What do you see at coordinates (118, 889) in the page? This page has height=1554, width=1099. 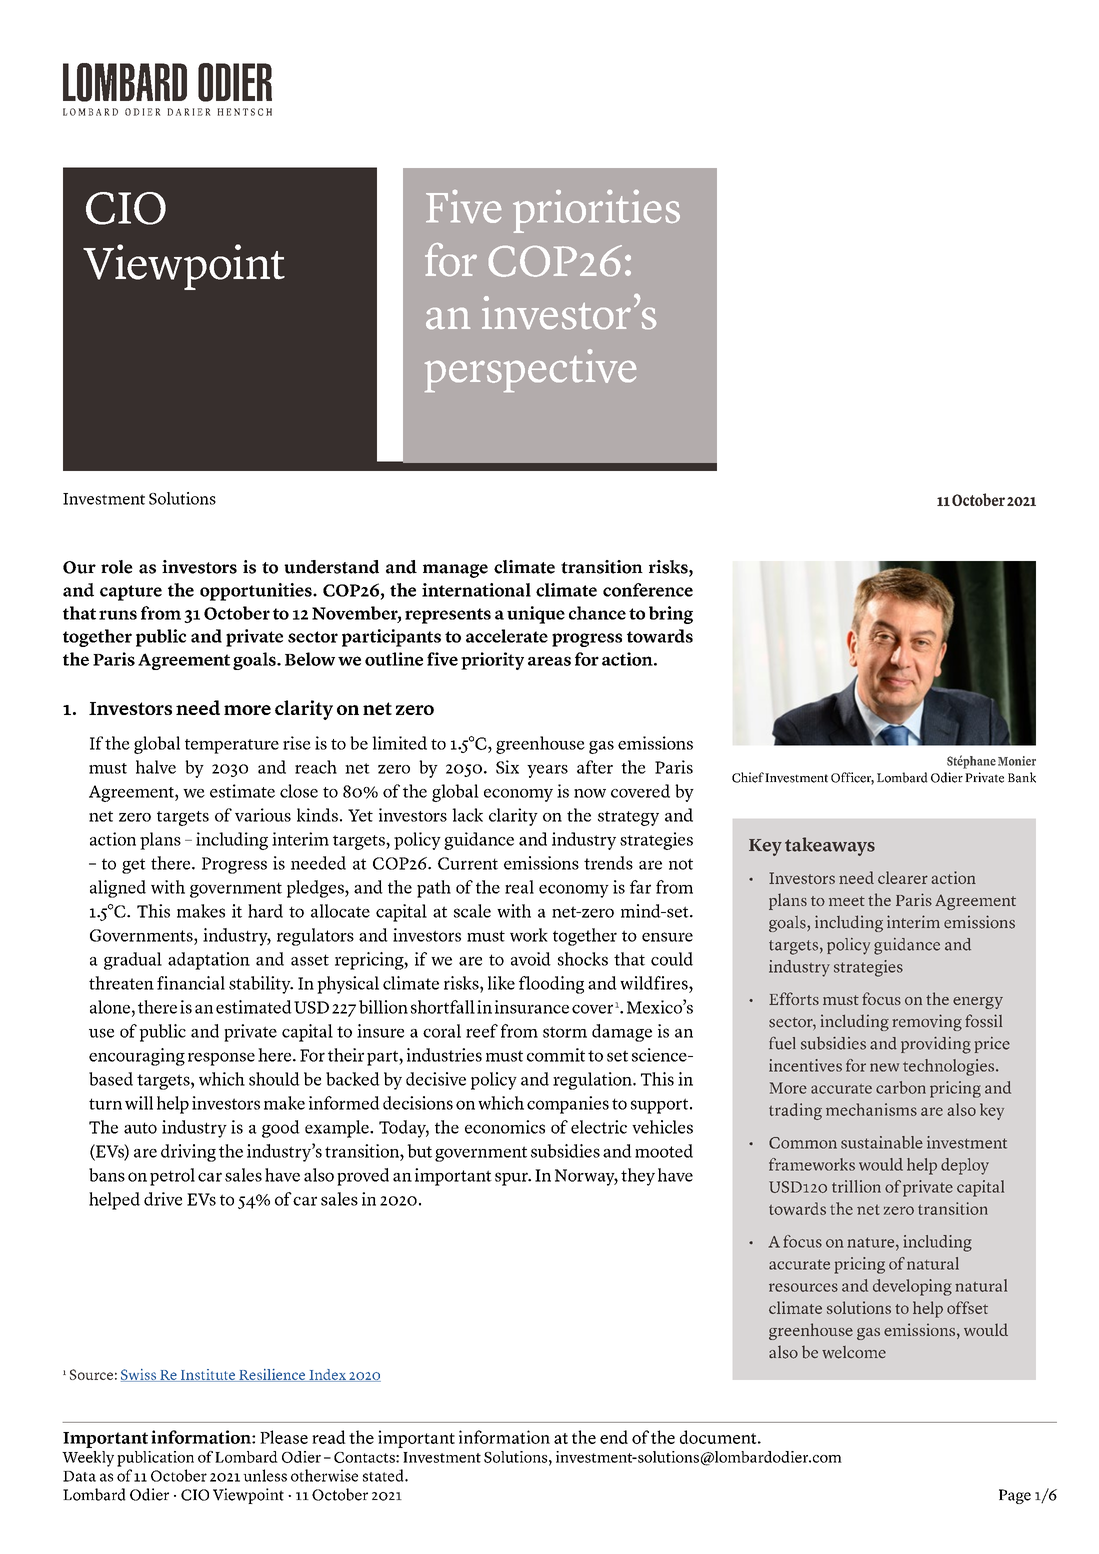 I see `aligned` at bounding box center [118, 889].
